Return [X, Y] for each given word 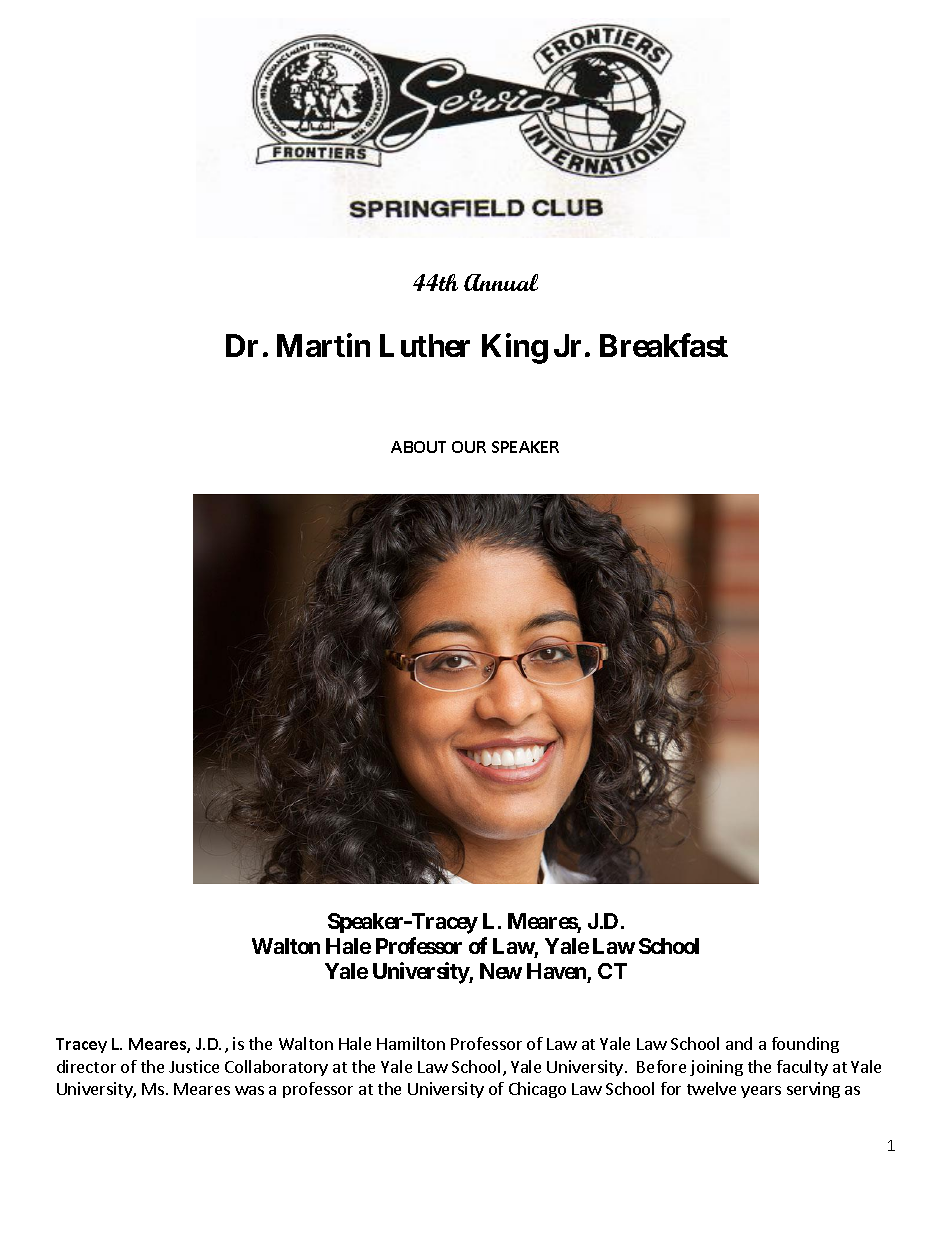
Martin [323, 345]
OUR [469, 447]
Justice [194, 1066]
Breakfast [664, 345]
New [501, 971]
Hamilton [411, 1043]
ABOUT [418, 447]
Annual [501, 282]
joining [716, 1068]
